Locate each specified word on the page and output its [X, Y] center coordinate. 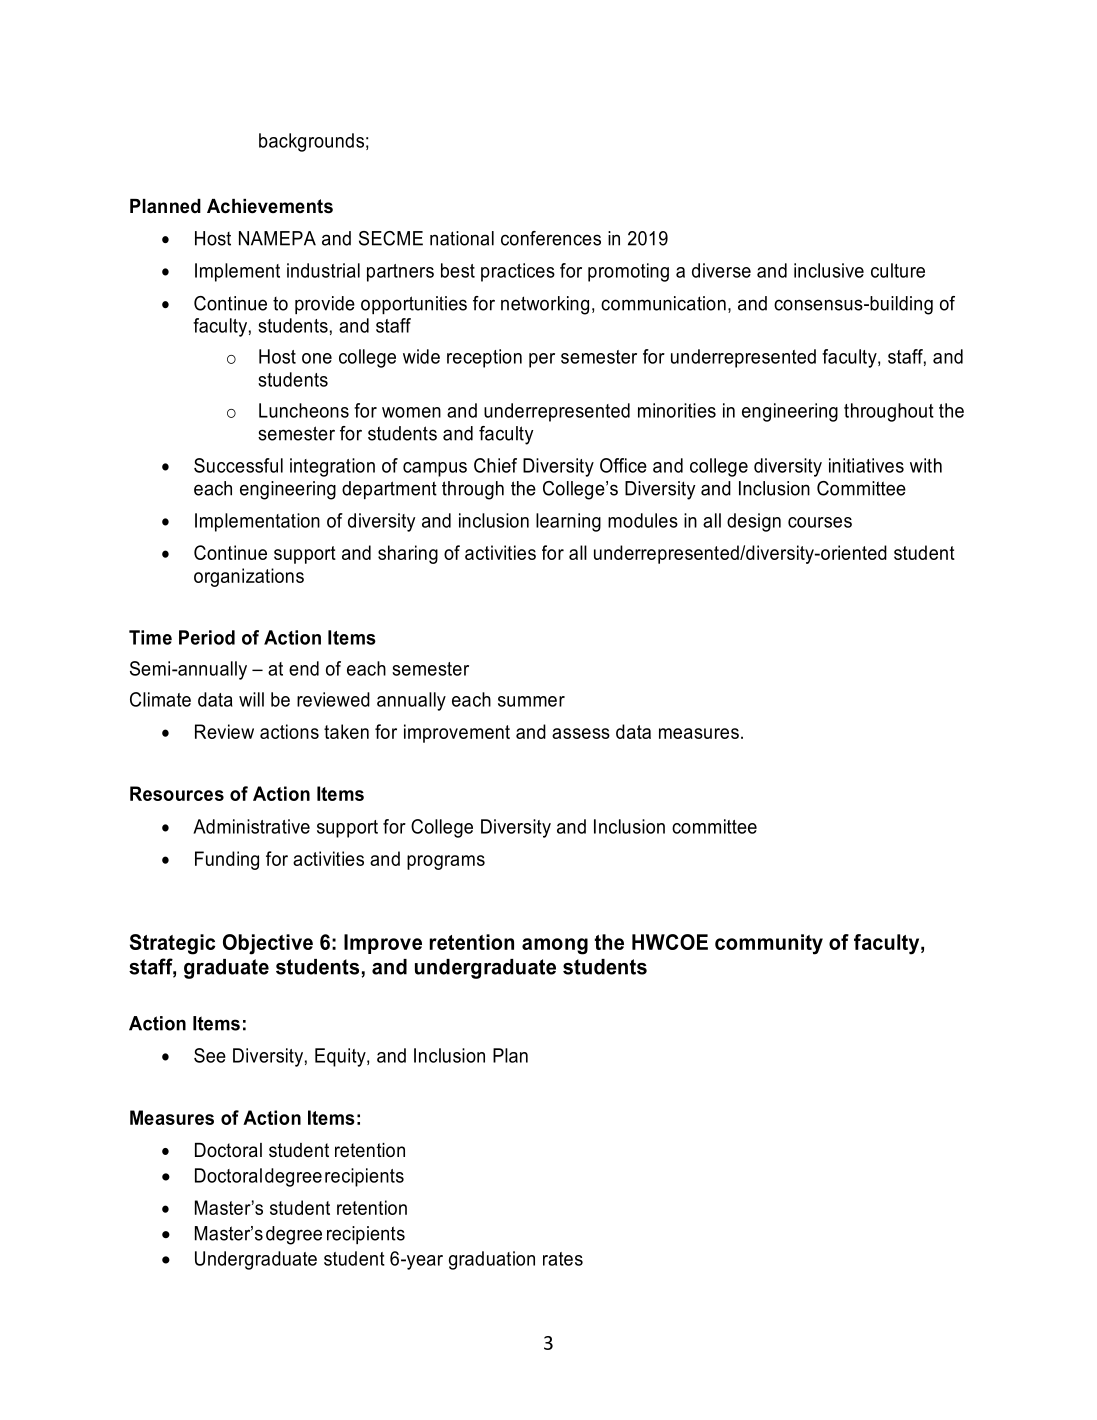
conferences [551, 238]
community [769, 944]
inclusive [829, 270]
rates [563, 1259]
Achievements [270, 206]
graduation [492, 1260]
